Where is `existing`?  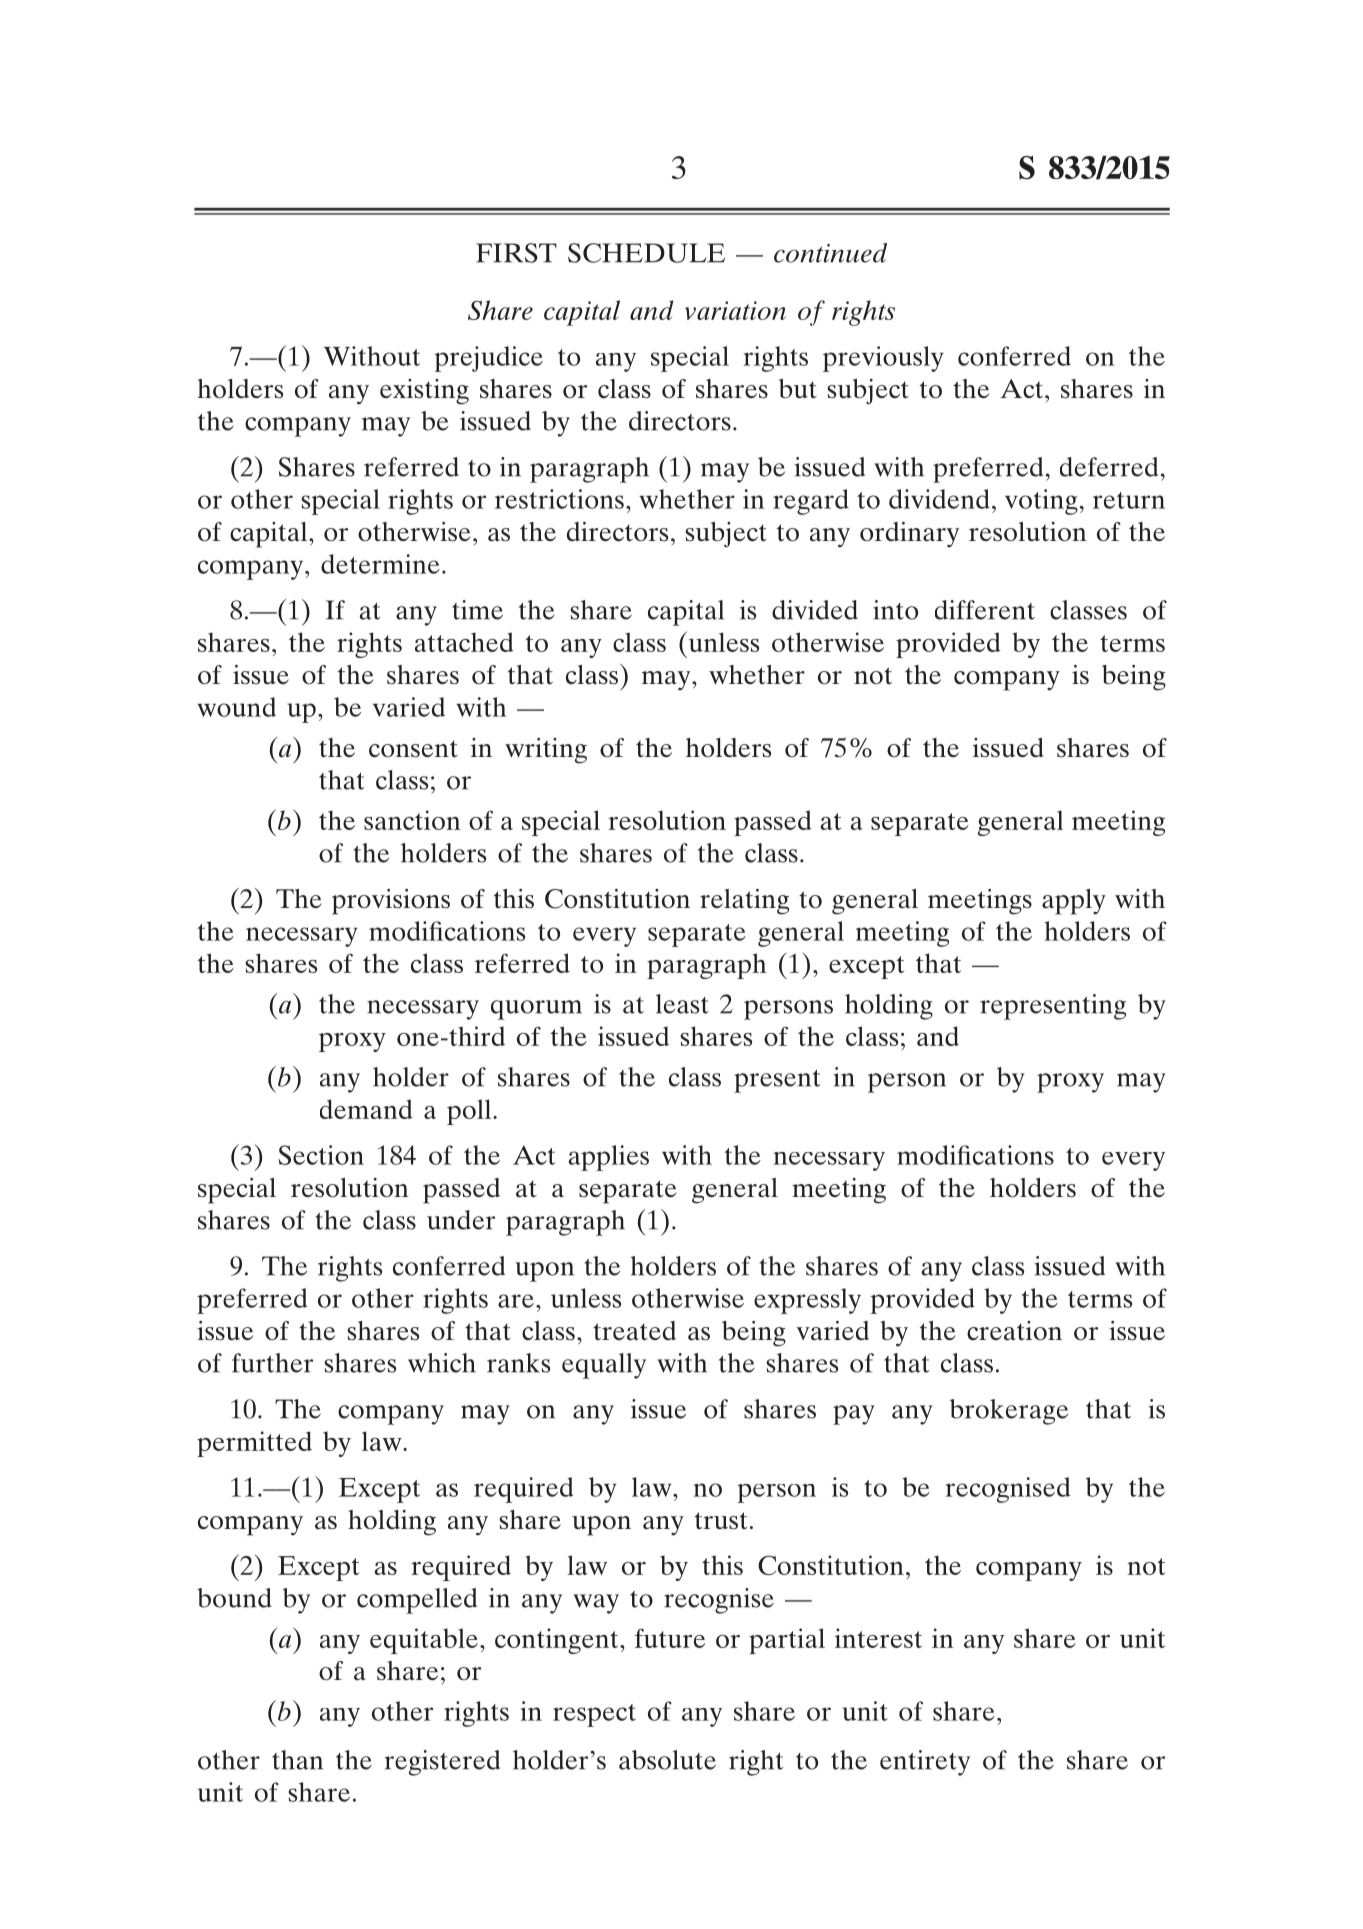
existing is located at coordinates (424, 392).
